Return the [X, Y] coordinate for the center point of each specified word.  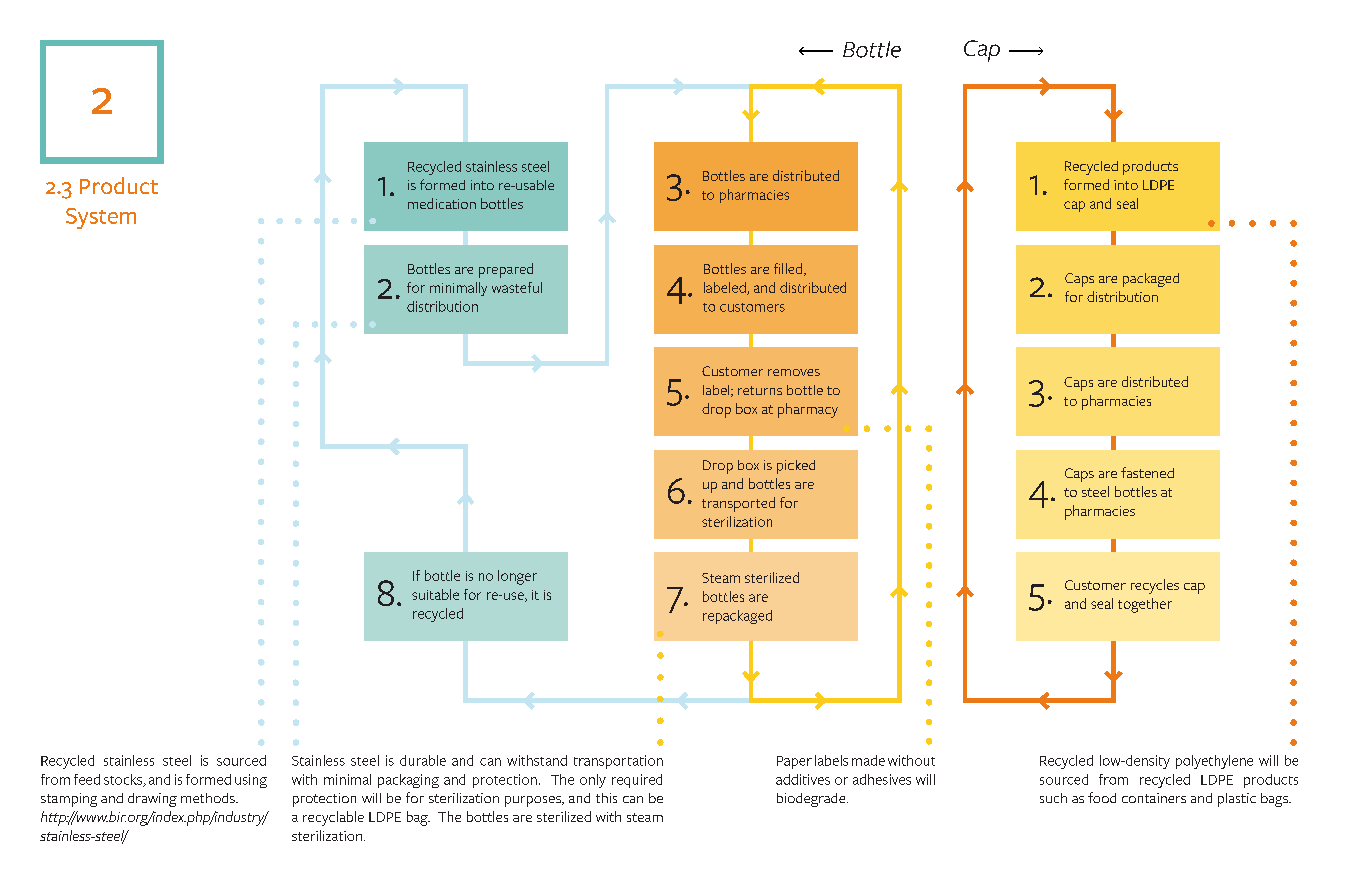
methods [209, 798]
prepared [506, 270]
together [1145, 605]
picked [796, 467]
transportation [618, 762]
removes [794, 372]
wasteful [517, 287]
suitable [435, 594]
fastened [1147, 472]
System [101, 218]
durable [423, 760]
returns [760, 390]
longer [517, 577]
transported [738, 504]
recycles [1155, 586]
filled [788, 268]
